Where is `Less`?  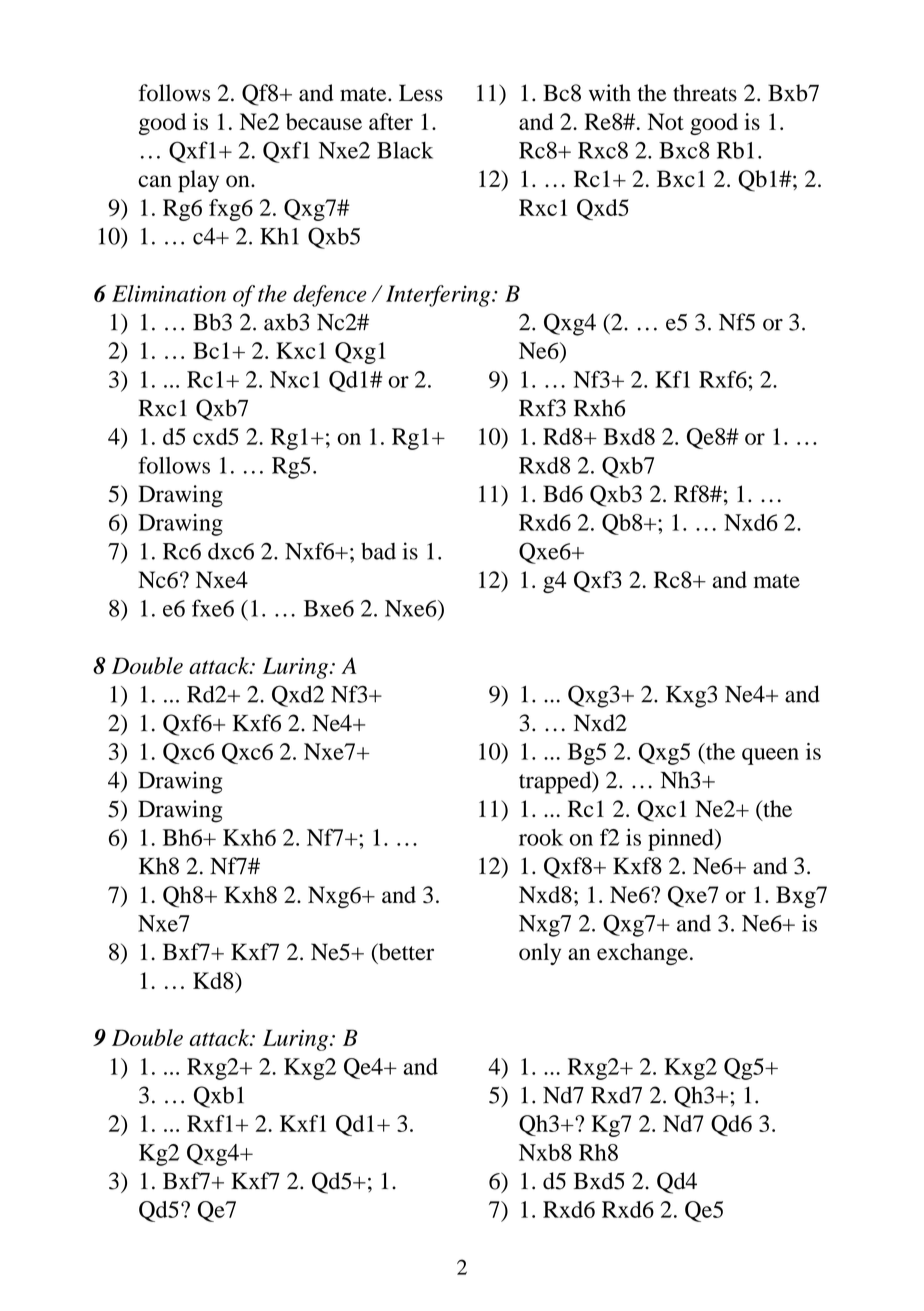
Less is located at coordinates (421, 93).
